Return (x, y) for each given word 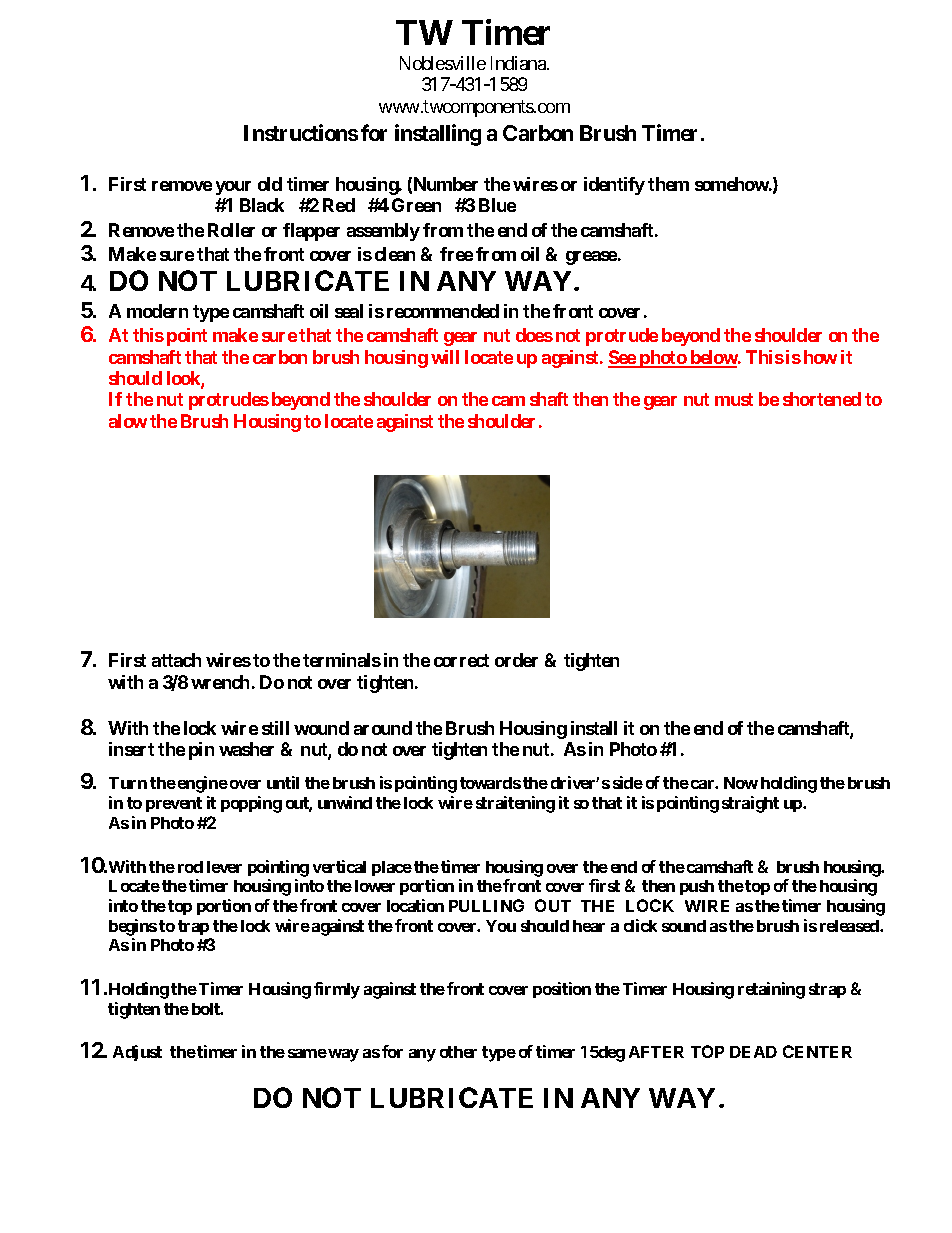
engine (203, 784)
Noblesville (443, 63)
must (734, 399)
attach (176, 660)
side (628, 782)
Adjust (137, 1053)
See (622, 358)
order (516, 660)
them (668, 184)
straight (750, 804)
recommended (443, 311)
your (233, 188)
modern (157, 311)
